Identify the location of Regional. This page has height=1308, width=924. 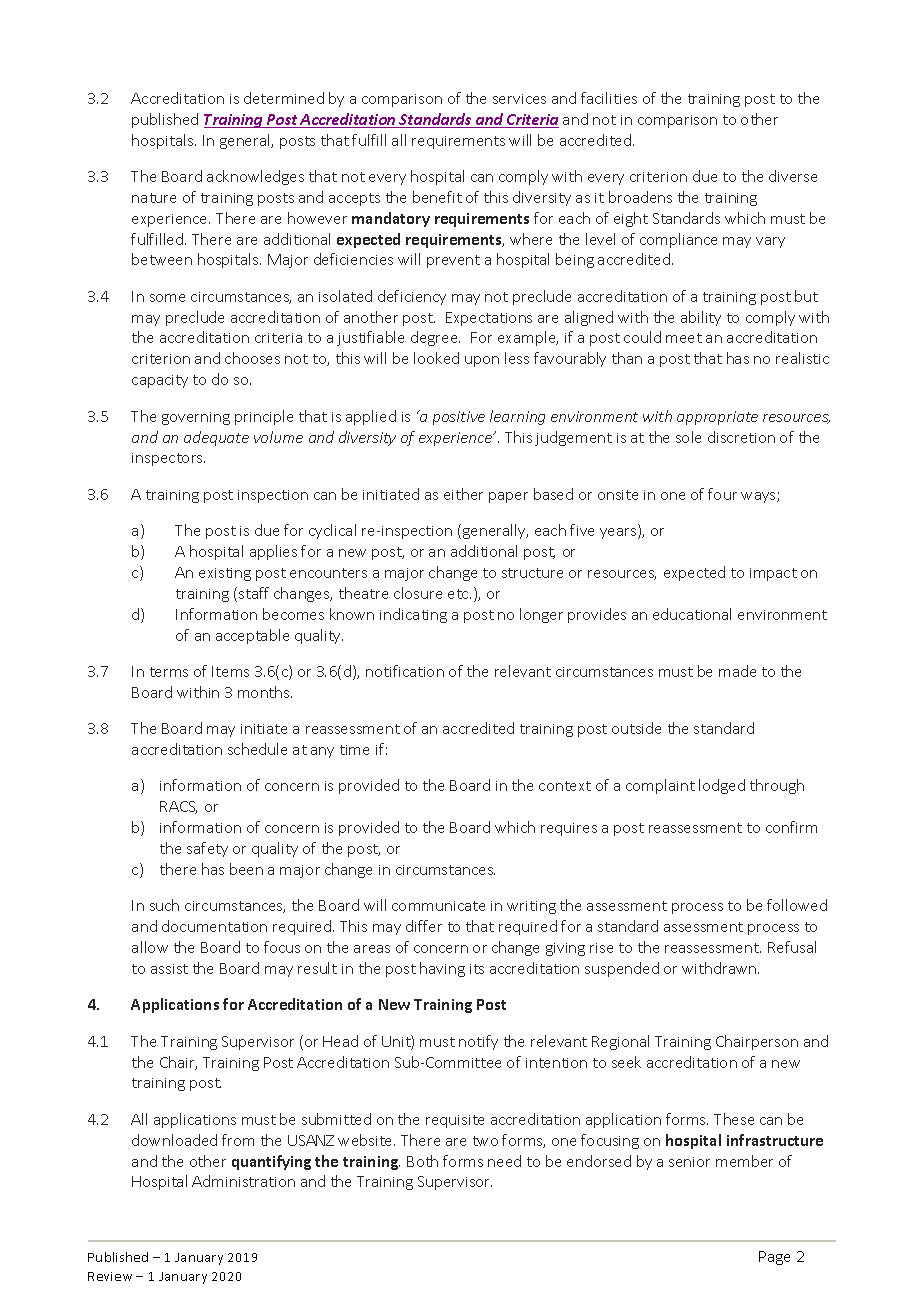
(620, 1042).
